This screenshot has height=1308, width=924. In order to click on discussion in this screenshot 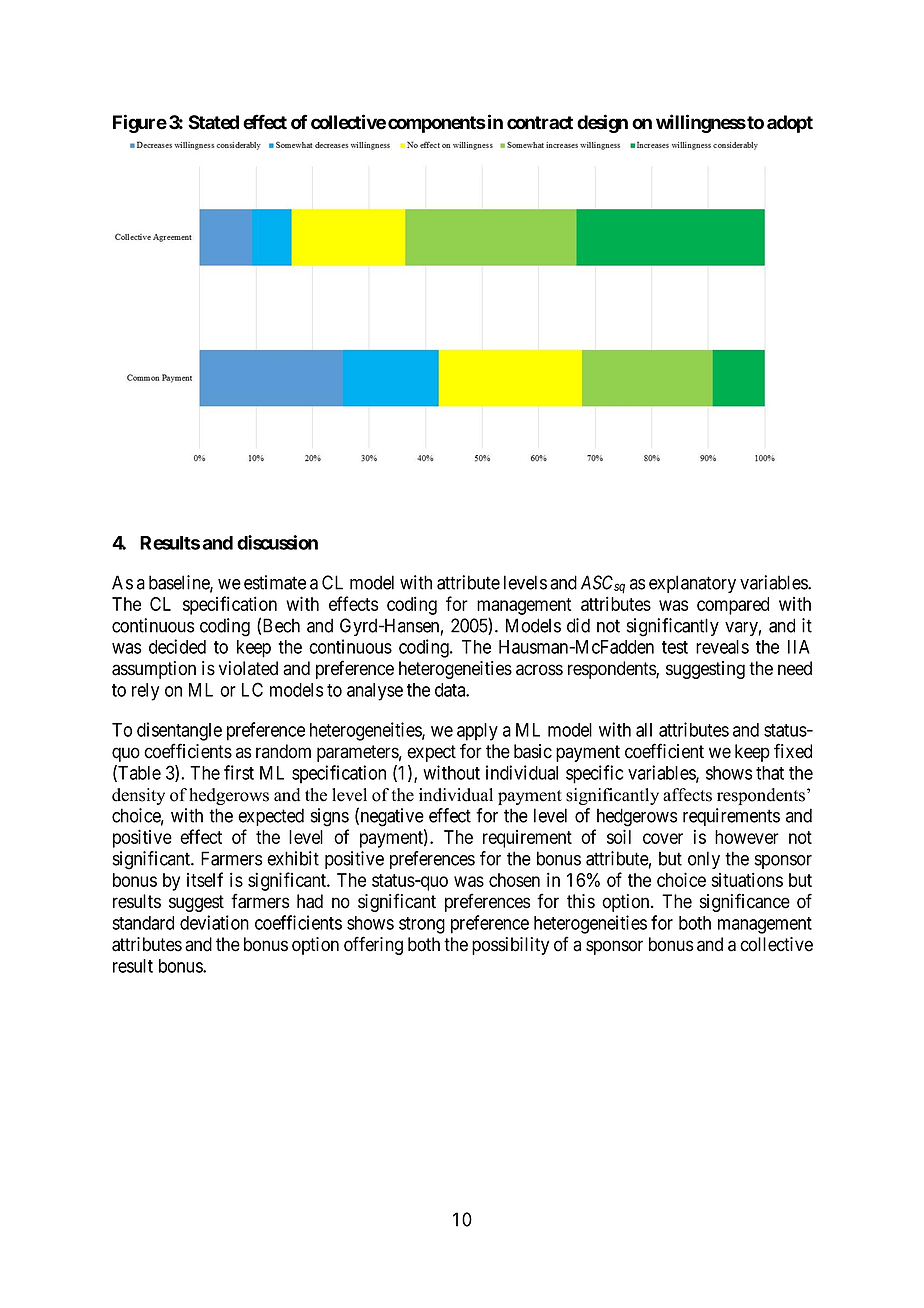, I will do `click(277, 542)`.
